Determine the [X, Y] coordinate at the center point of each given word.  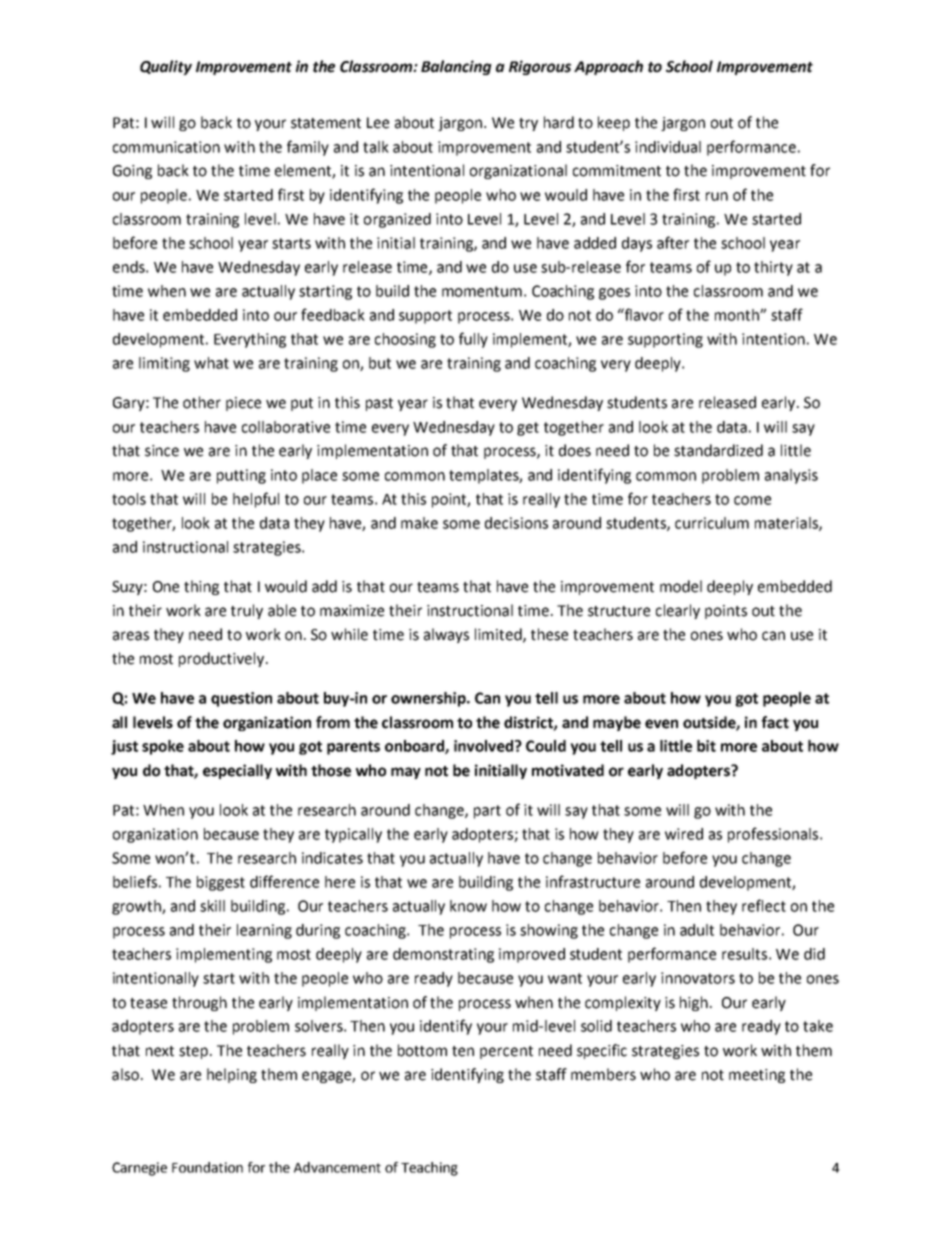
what [211, 363]
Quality [166, 67]
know [468, 906]
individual [668, 147]
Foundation [207, 1167]
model [681, 586]
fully [473, 340]
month [738, 315]
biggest [221, 883]
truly [247, 611]
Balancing [456, 67]
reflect [764, 905]
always [446, 635]
